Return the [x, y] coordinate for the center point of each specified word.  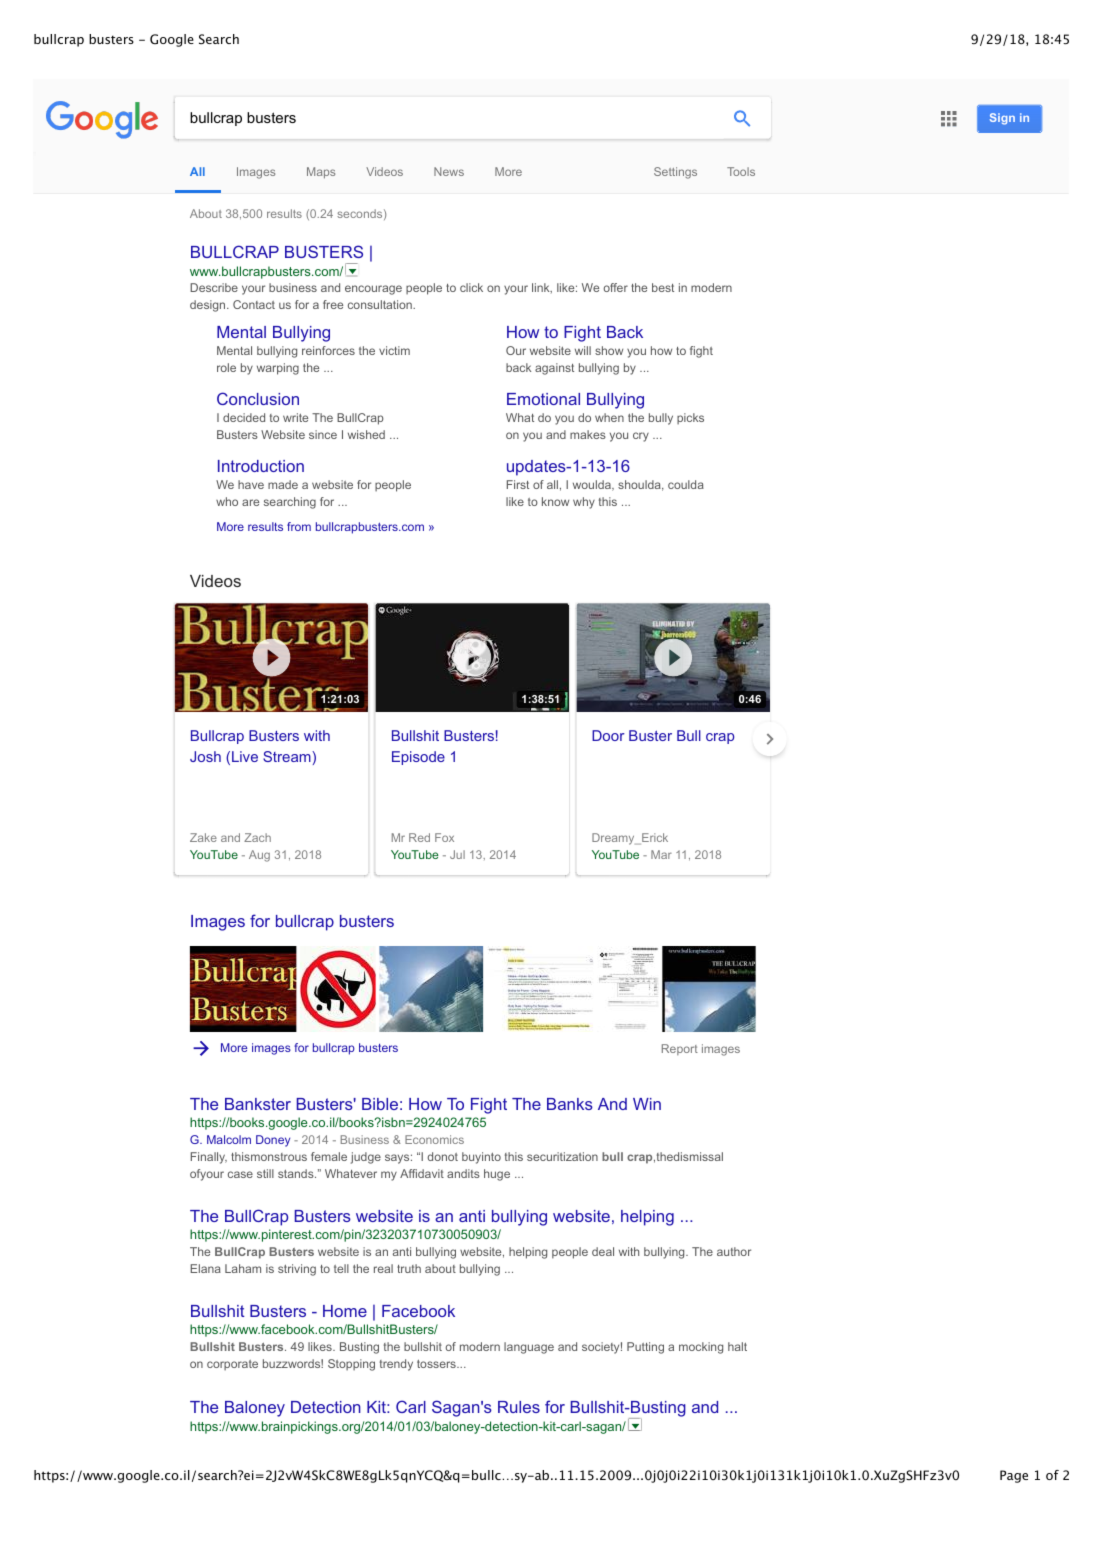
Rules [519, 1407]
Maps [321, 173]
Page [1014, 1476]
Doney [273, 1141]
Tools [741, 171]
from [299, 526]
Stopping [351, 1365]
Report [680, 1049]
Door [608, 735]
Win [647, 1104]
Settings [675, 173]
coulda [686, 484]
